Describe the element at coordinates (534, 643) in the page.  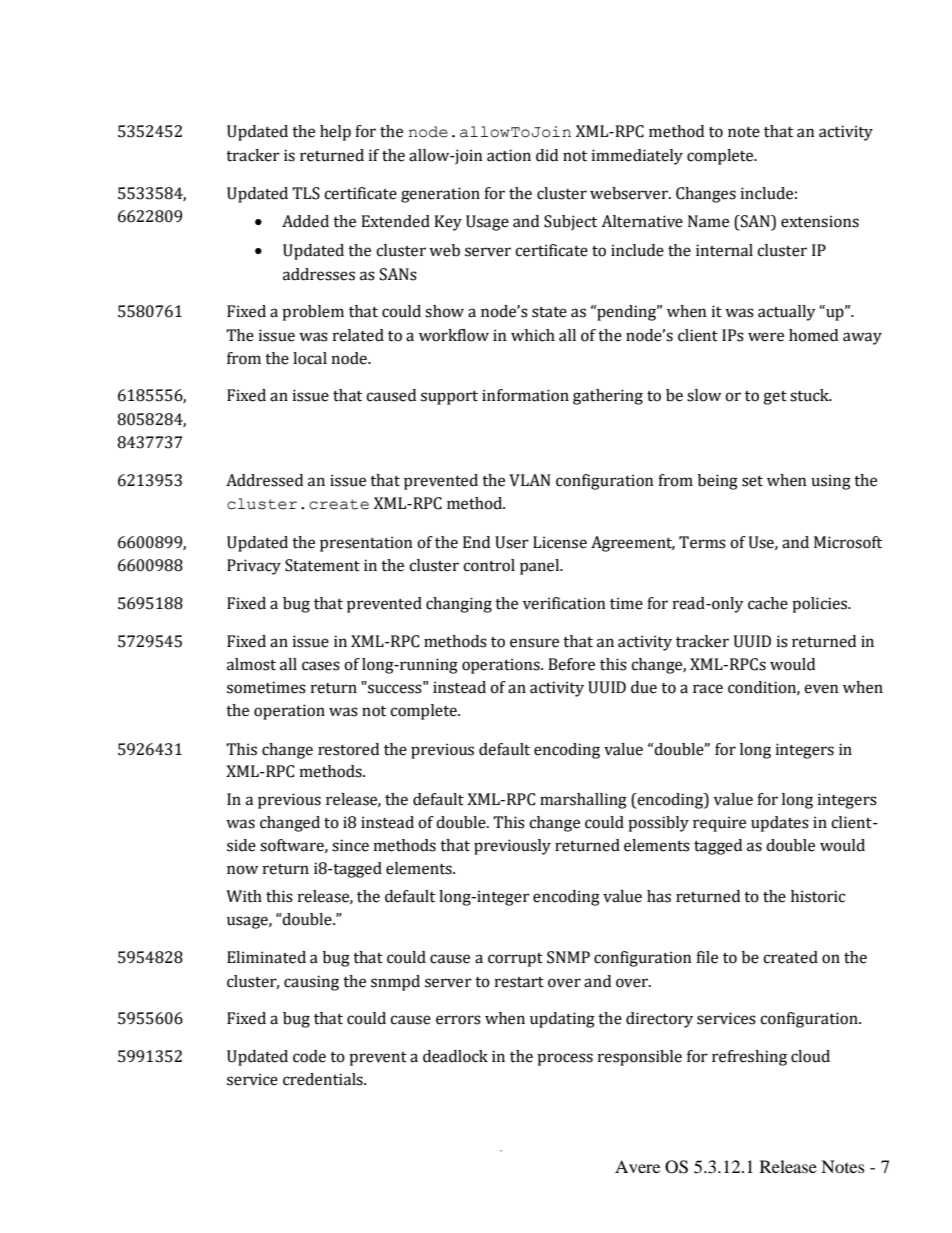
I see `ensure` at that location.
